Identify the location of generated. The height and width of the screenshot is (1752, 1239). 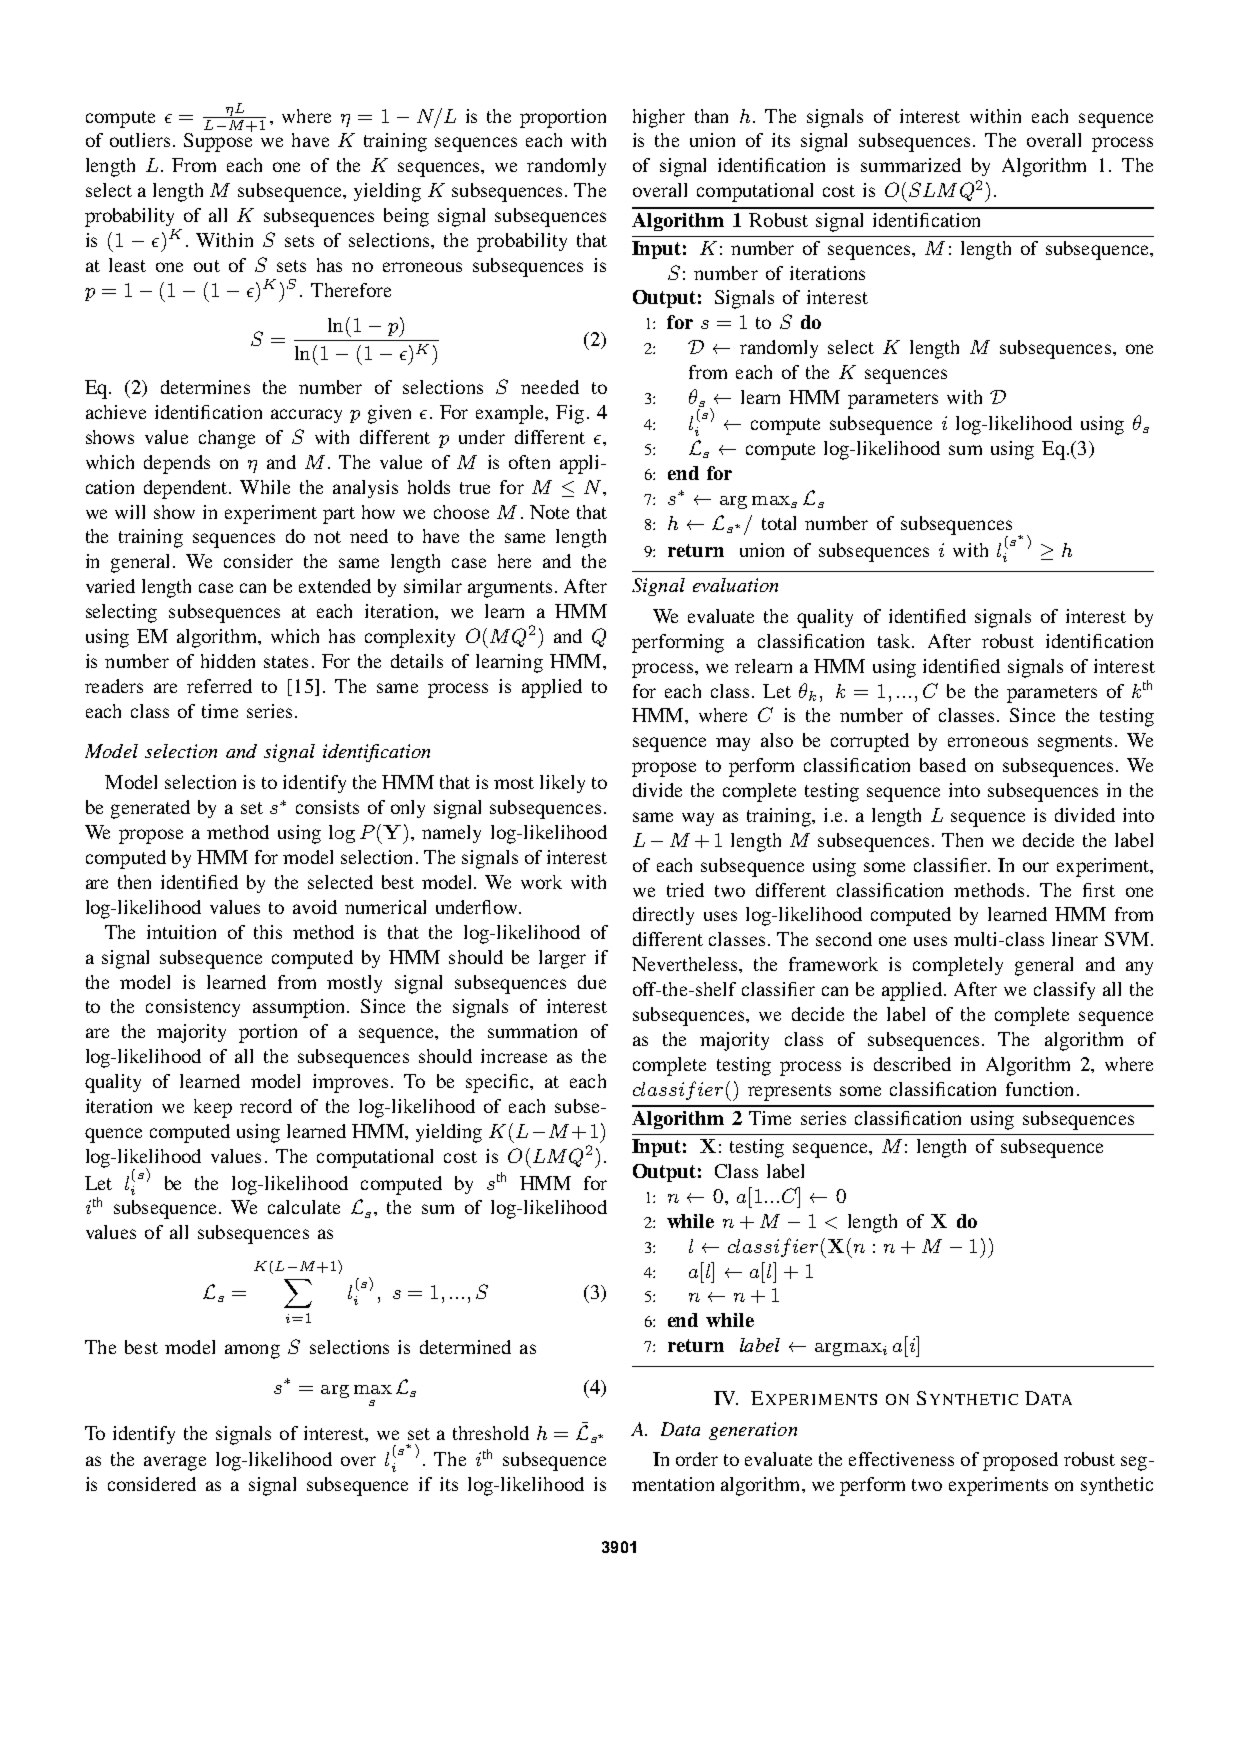
(150, 809).
